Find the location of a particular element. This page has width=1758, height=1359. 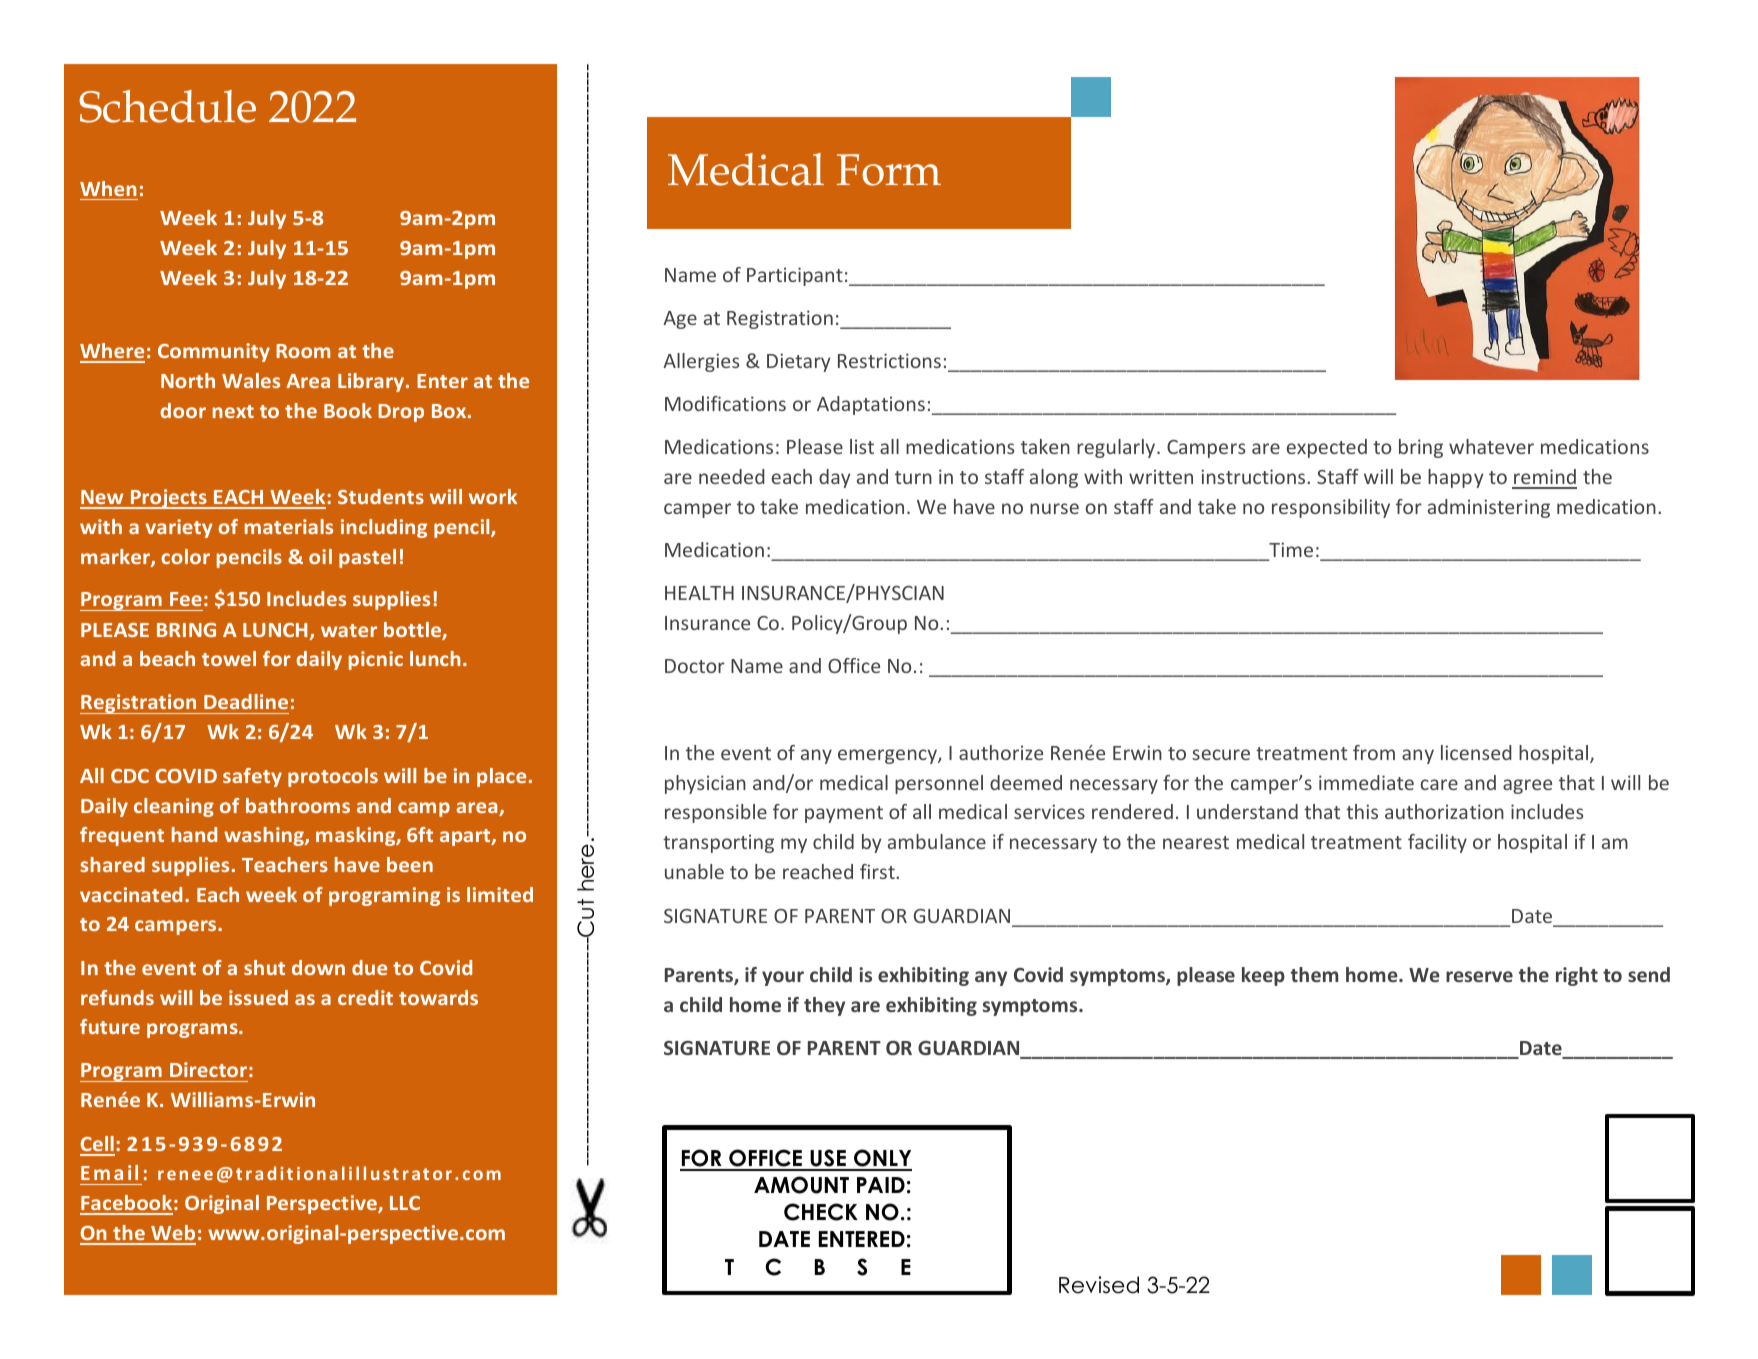

down is located at coordinates (318, 967).
